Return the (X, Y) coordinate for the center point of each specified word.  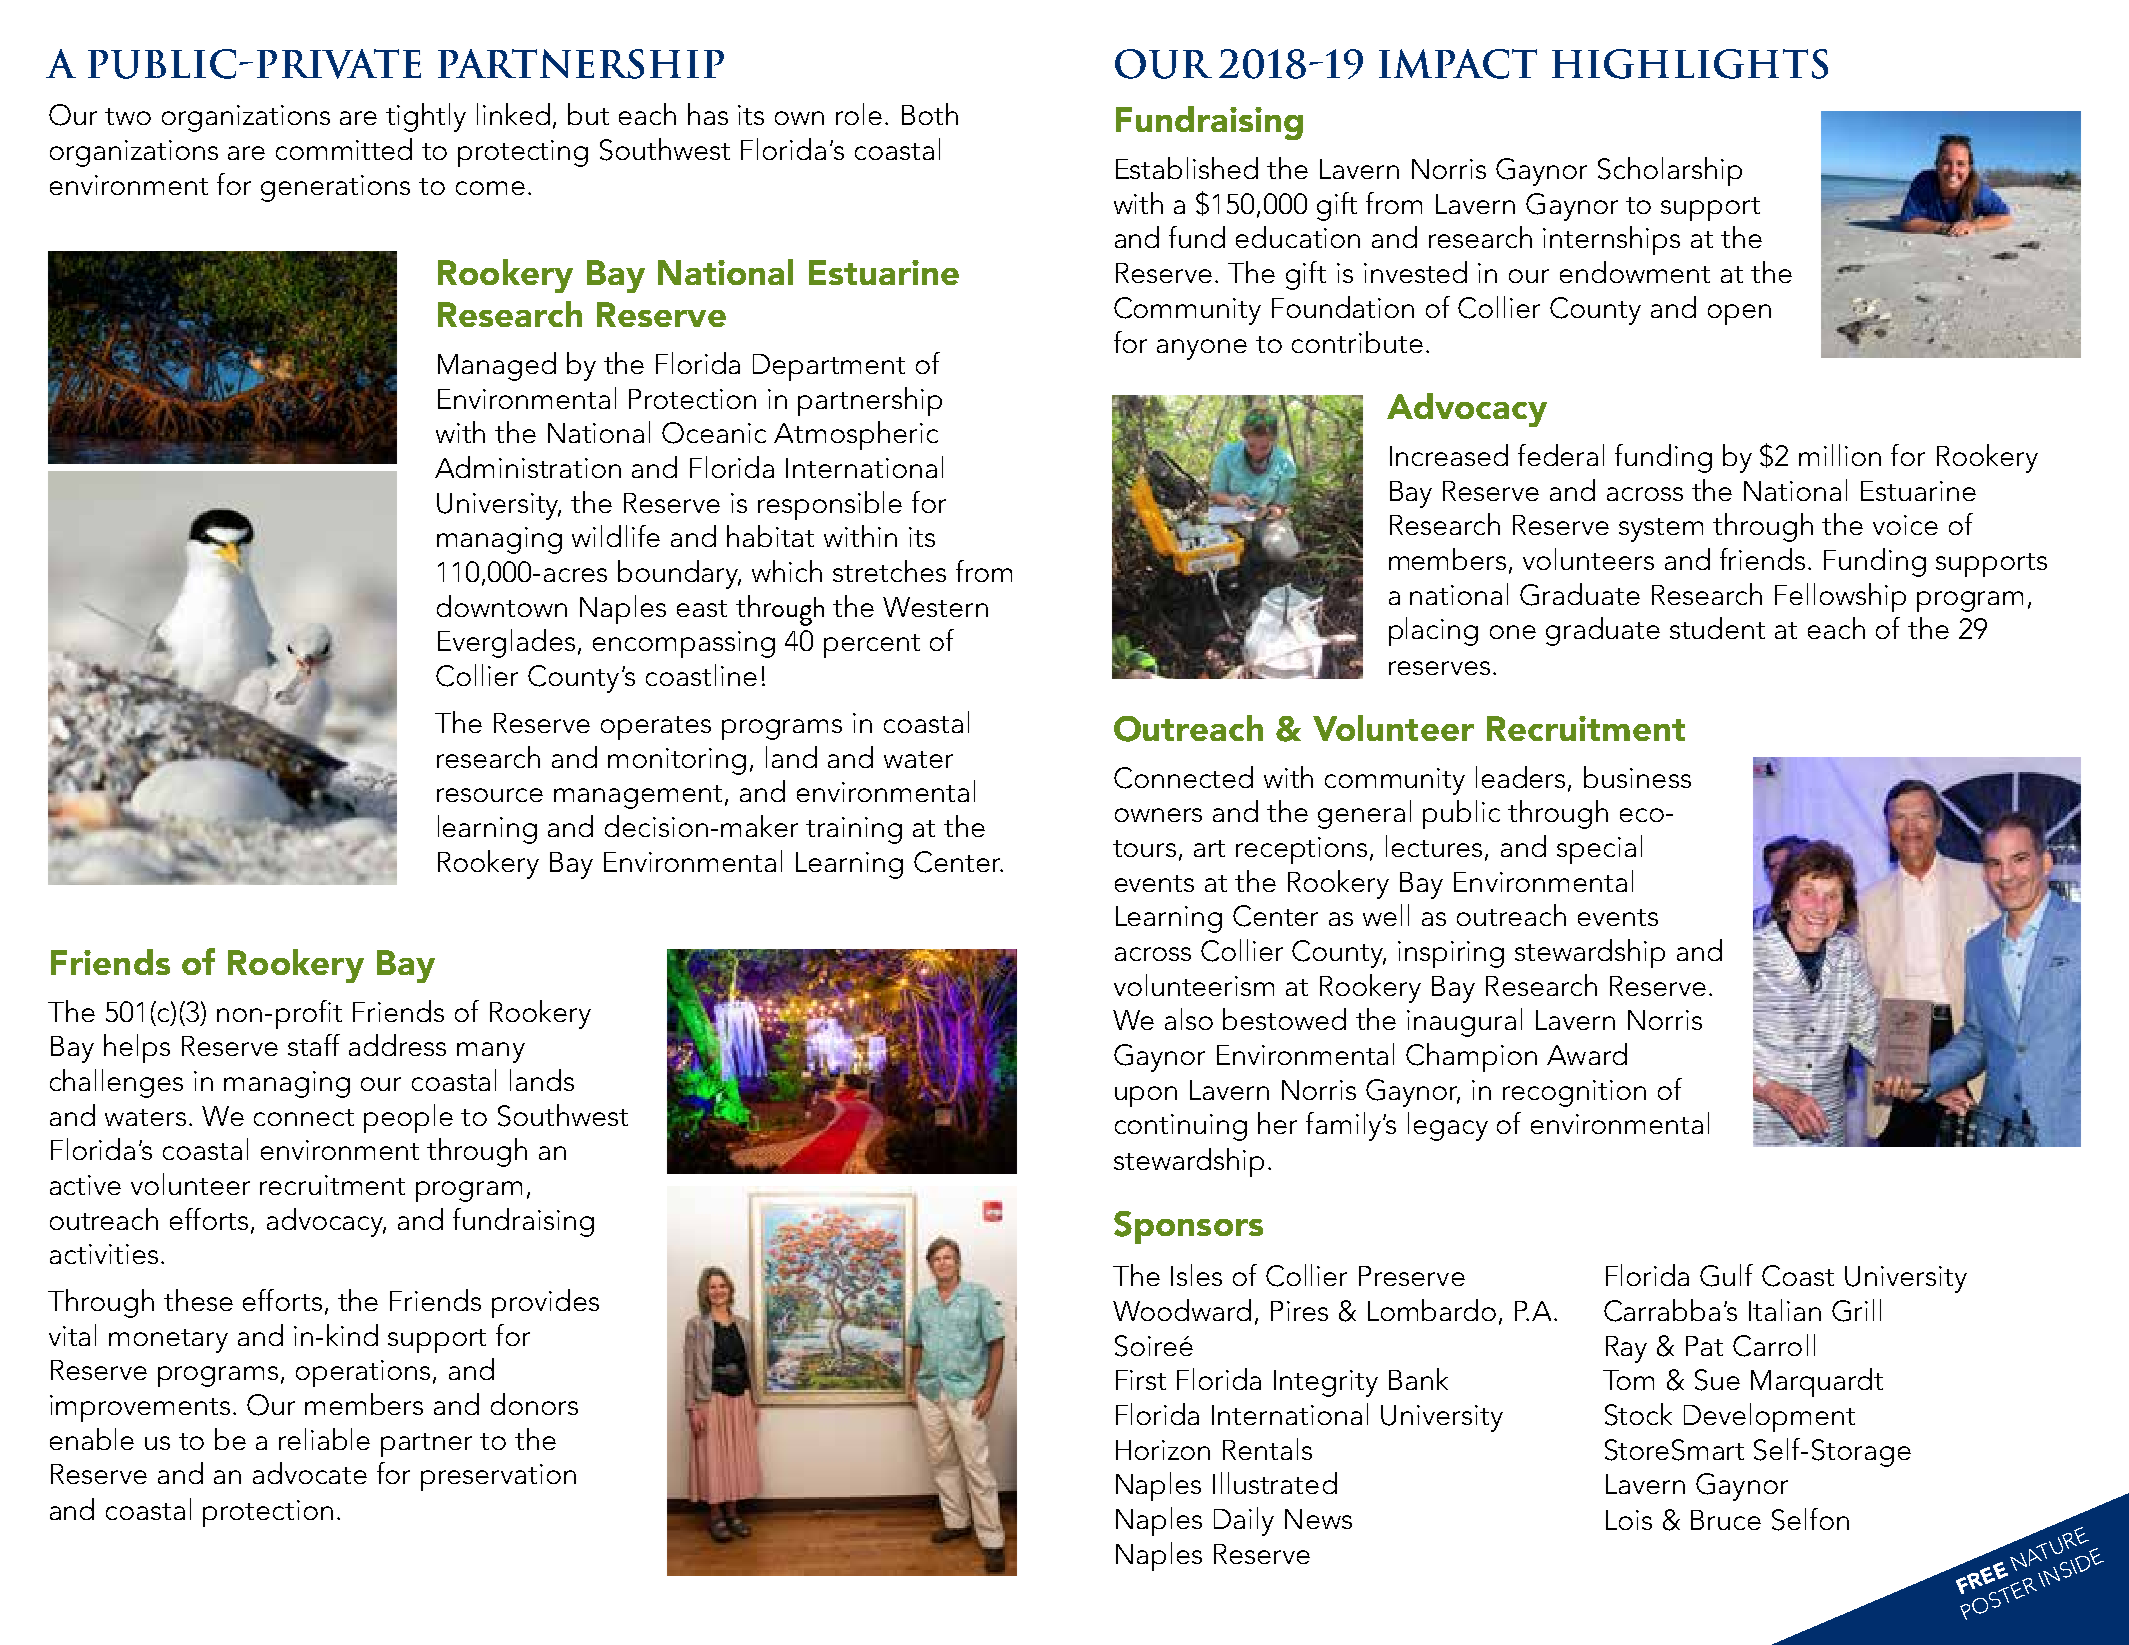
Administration (528, 467)
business (1637, 777)
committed (344, 149)
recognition (1574, 1093)
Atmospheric (856, 435)
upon (1146, 1096)
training (854, 830)
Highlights (1690, 64)
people (408, 1118)
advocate (310, 1473)
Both (930, 114)
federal (1561, 455)
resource (490, 795)
